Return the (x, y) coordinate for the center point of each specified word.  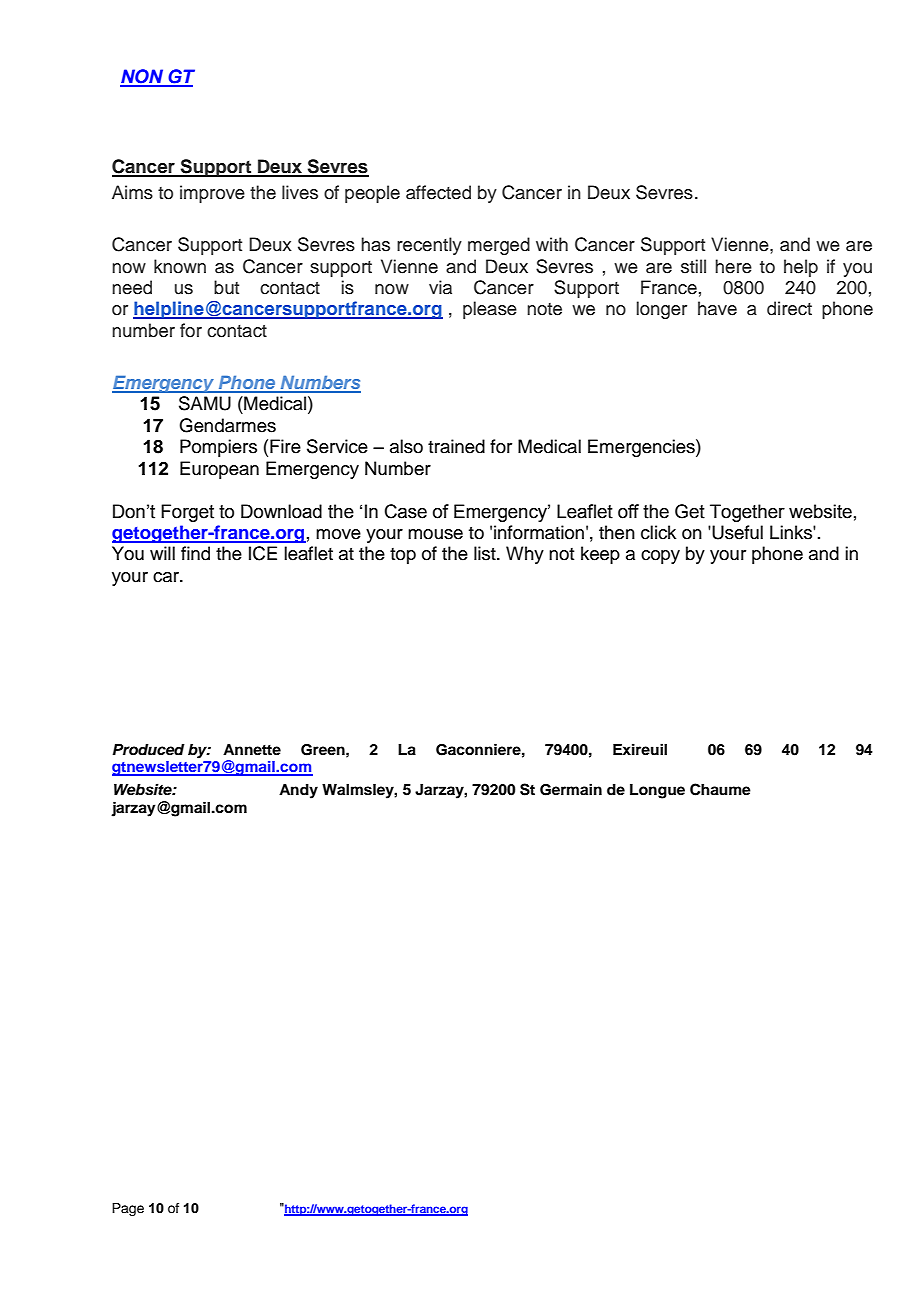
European (219, 470)
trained (456, 446)
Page (128, 1209)
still (693, 266)
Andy (298, 791)
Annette (252, 749)
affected (438, 192)
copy (660, 557)
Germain (571, 789)
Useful (736, 532)
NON (143, 77)
